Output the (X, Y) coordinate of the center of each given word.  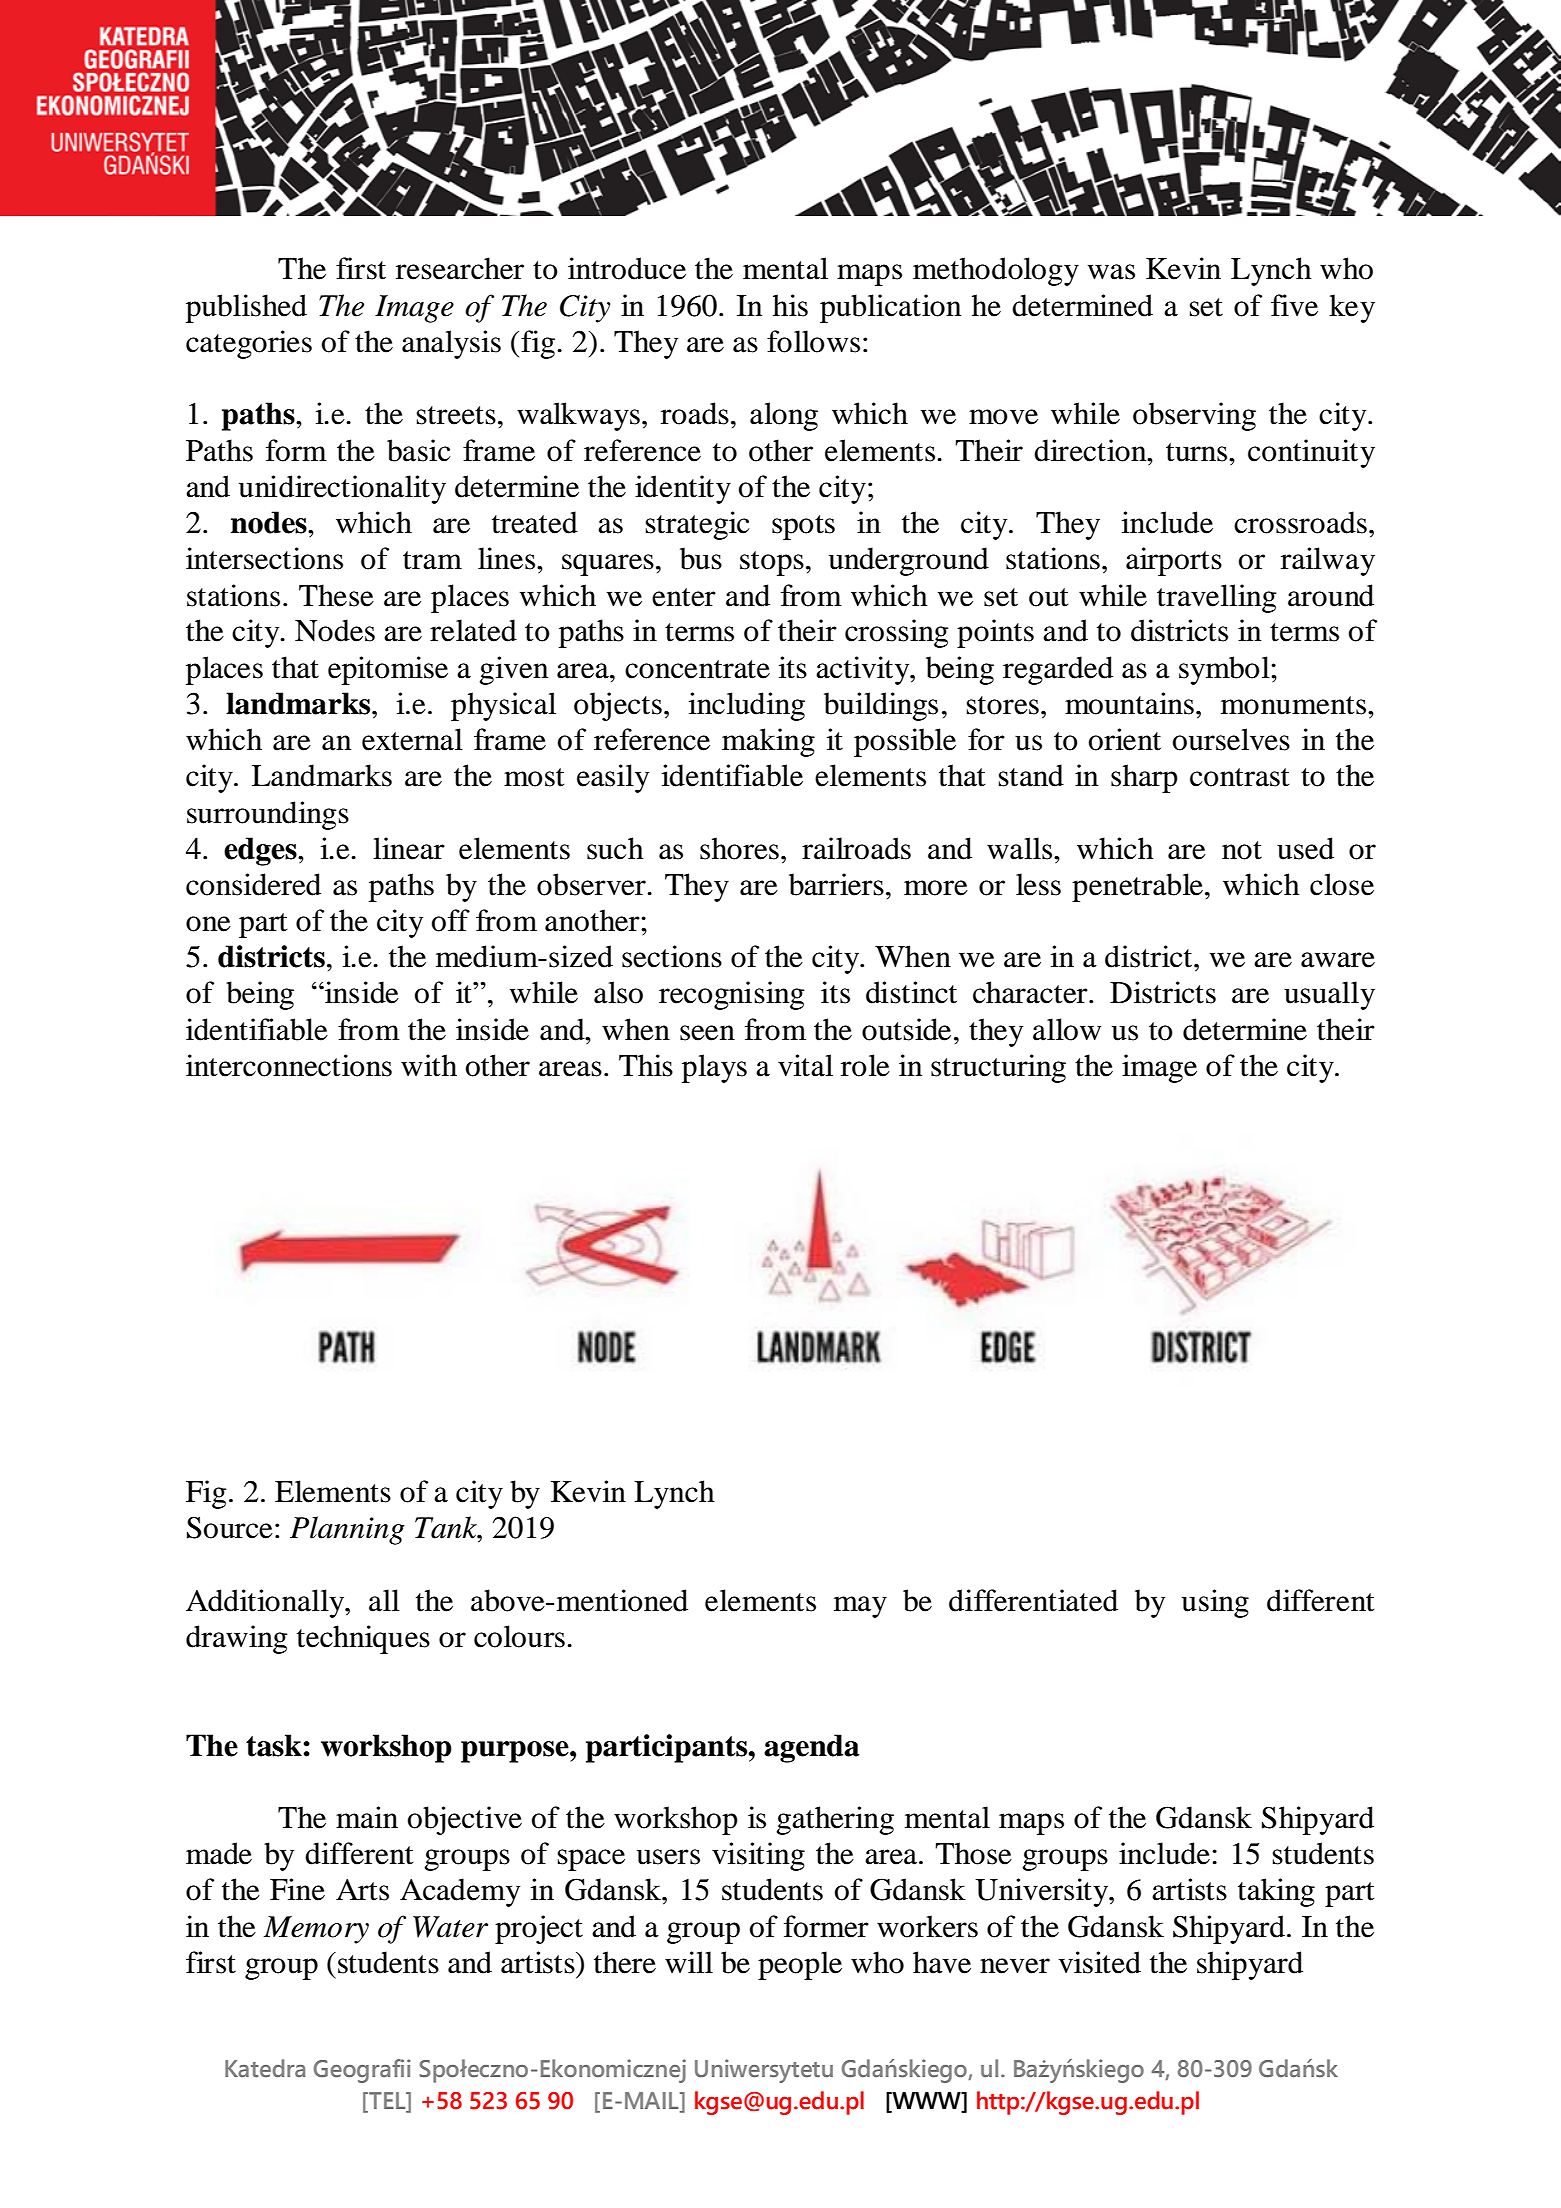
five (1294, 305)
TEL (387, 2100)
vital (805, 1065)
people (800, 1965)
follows (813, 341)
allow (1067, 1029)
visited (1099, 1962)
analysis (451, 344)
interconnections (289, 1065)
